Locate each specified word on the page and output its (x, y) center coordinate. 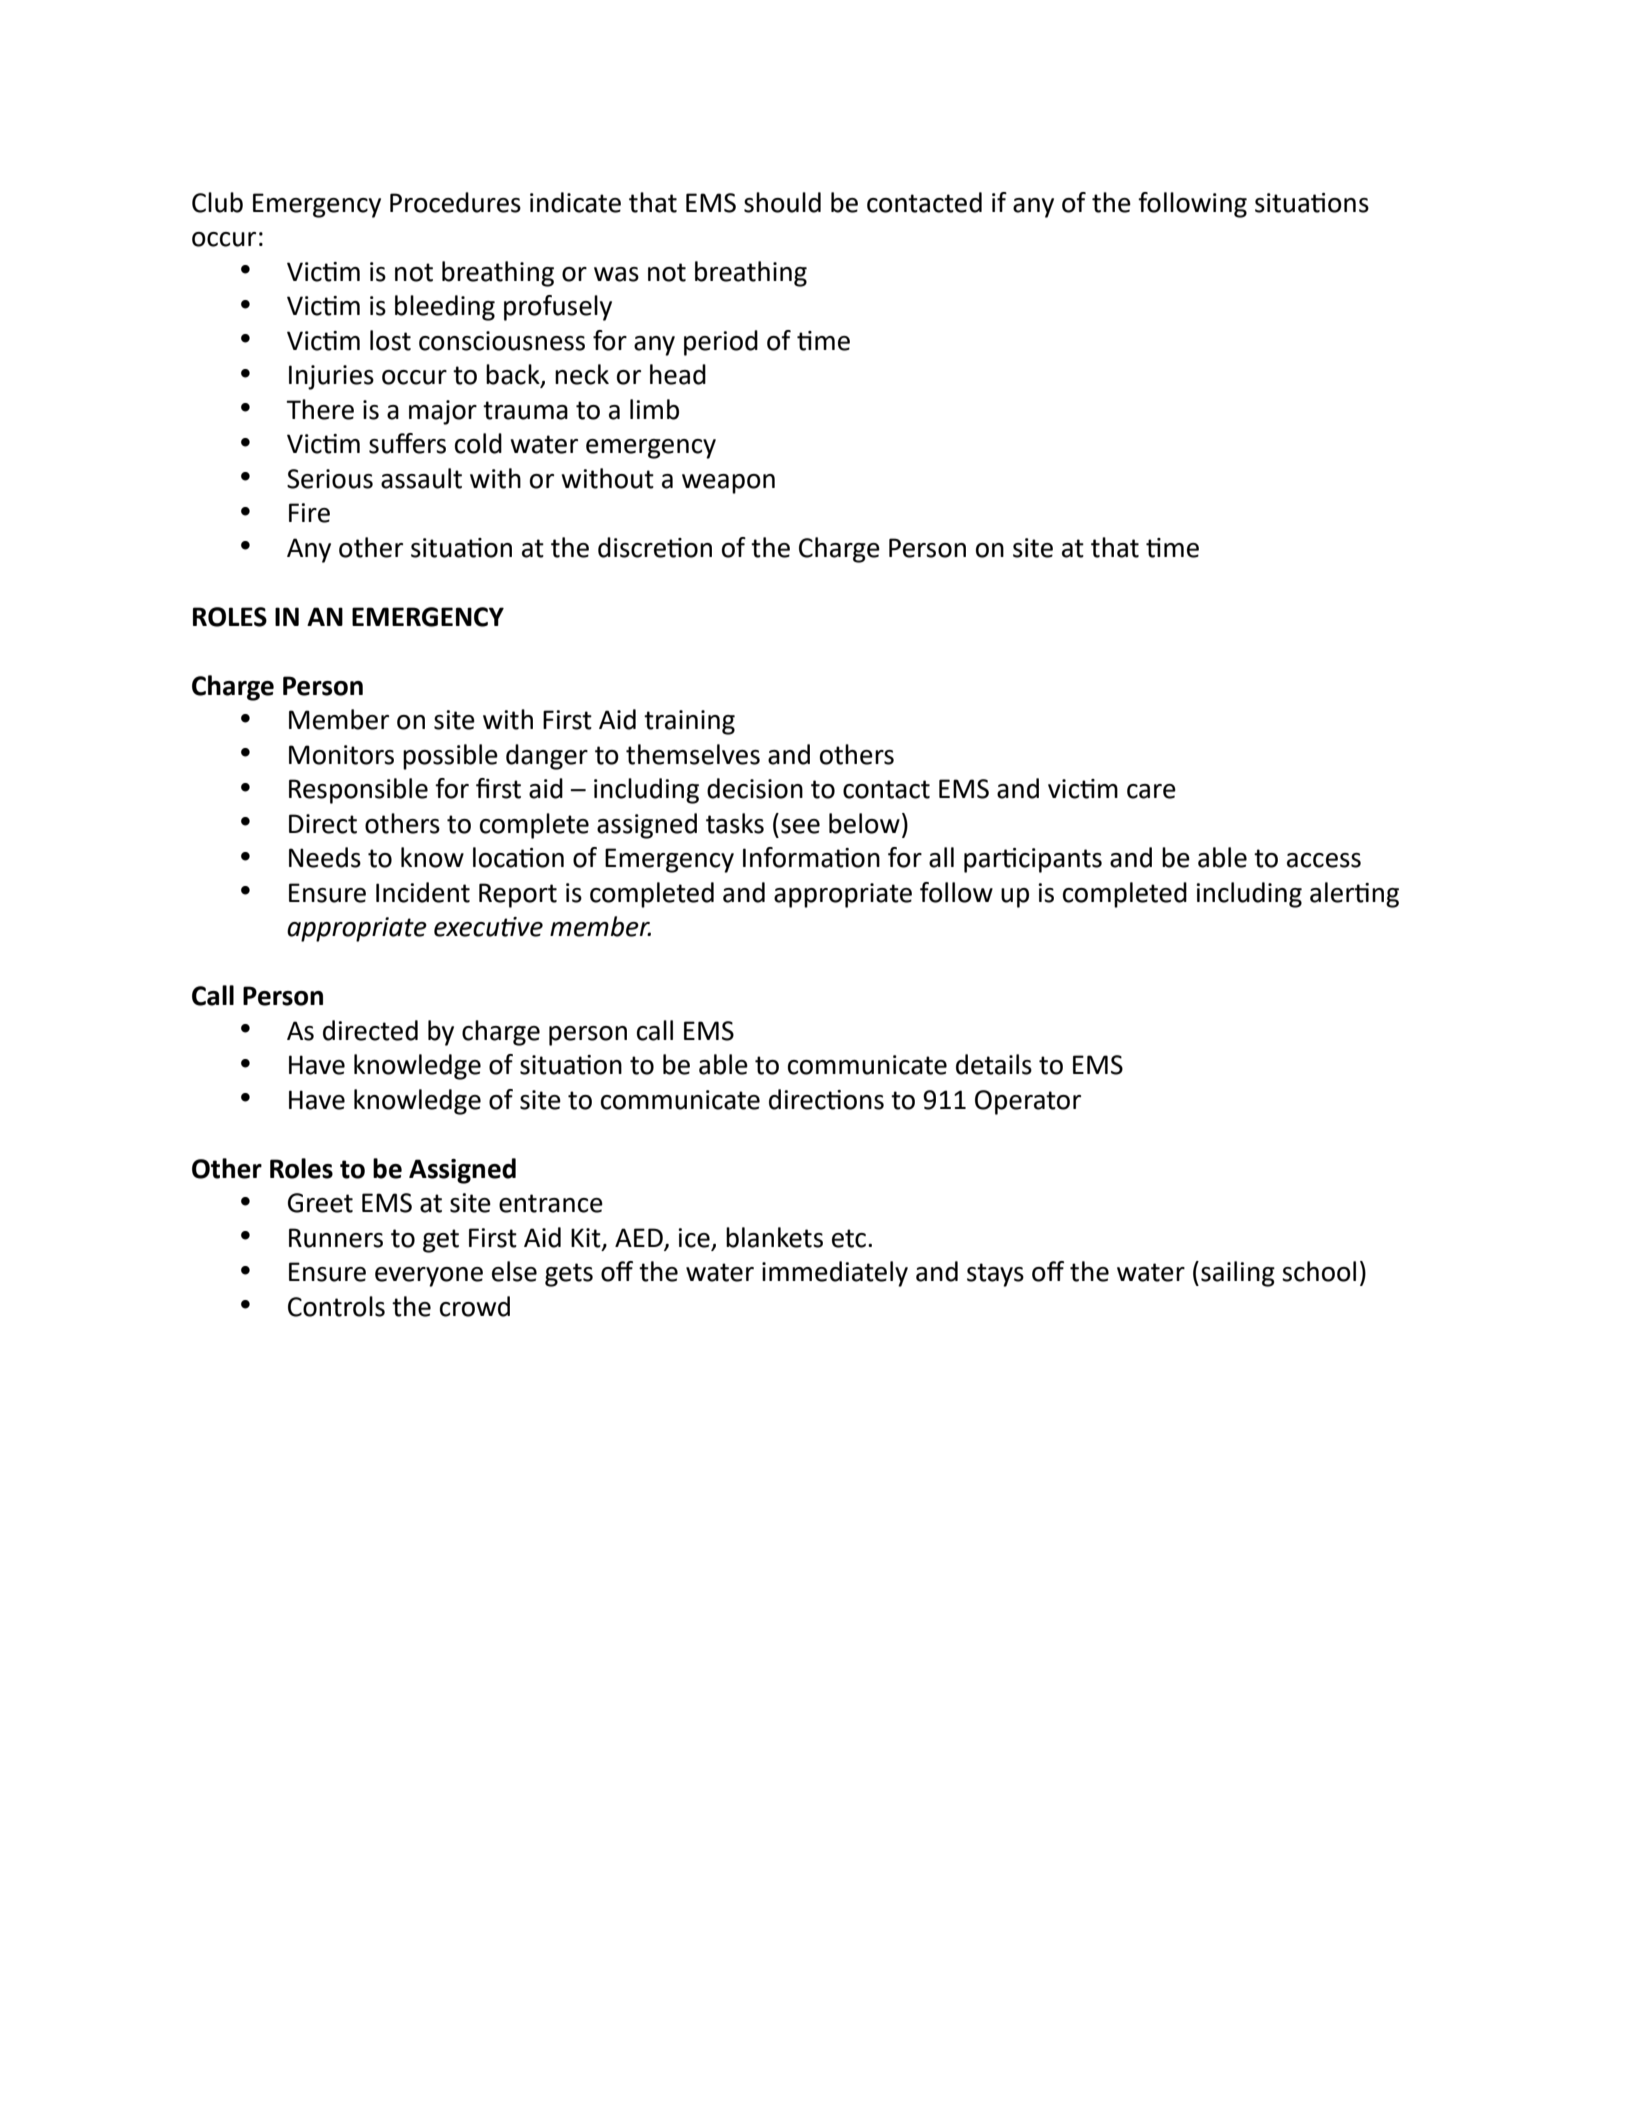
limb (654, 409)
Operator (1028, 1102)
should (782, 202)
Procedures (455, 202)
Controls (336, 1306)
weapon (728, 484)
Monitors (341, 755)
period (721, 343)
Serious (330, 479)
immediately (835, 1274)
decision (755, 788)
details (994, 1064)
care (1151, 791)
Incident (423, 892)
